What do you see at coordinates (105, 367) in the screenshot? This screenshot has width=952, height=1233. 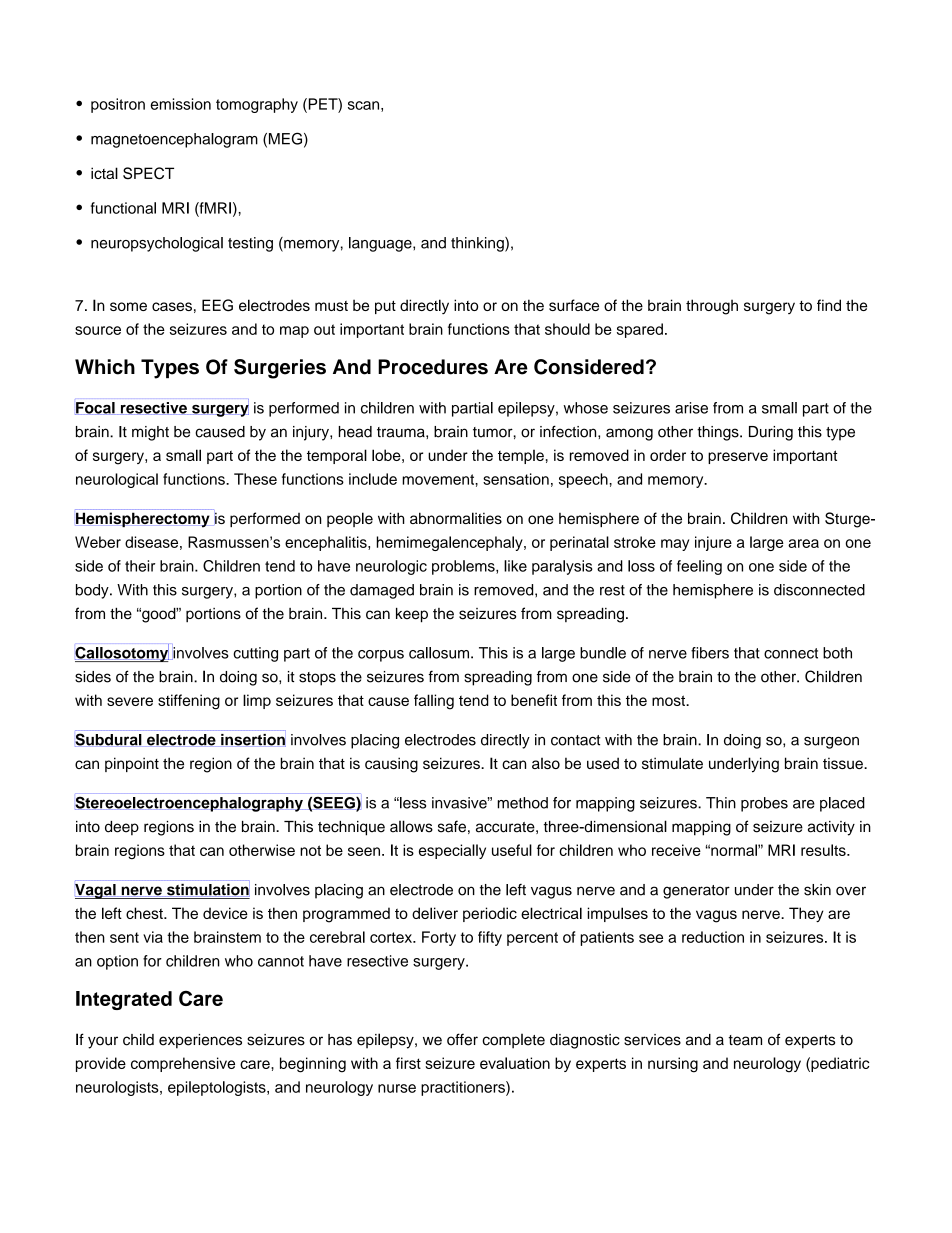 I see `Which` at bounding box center [105, 367].
